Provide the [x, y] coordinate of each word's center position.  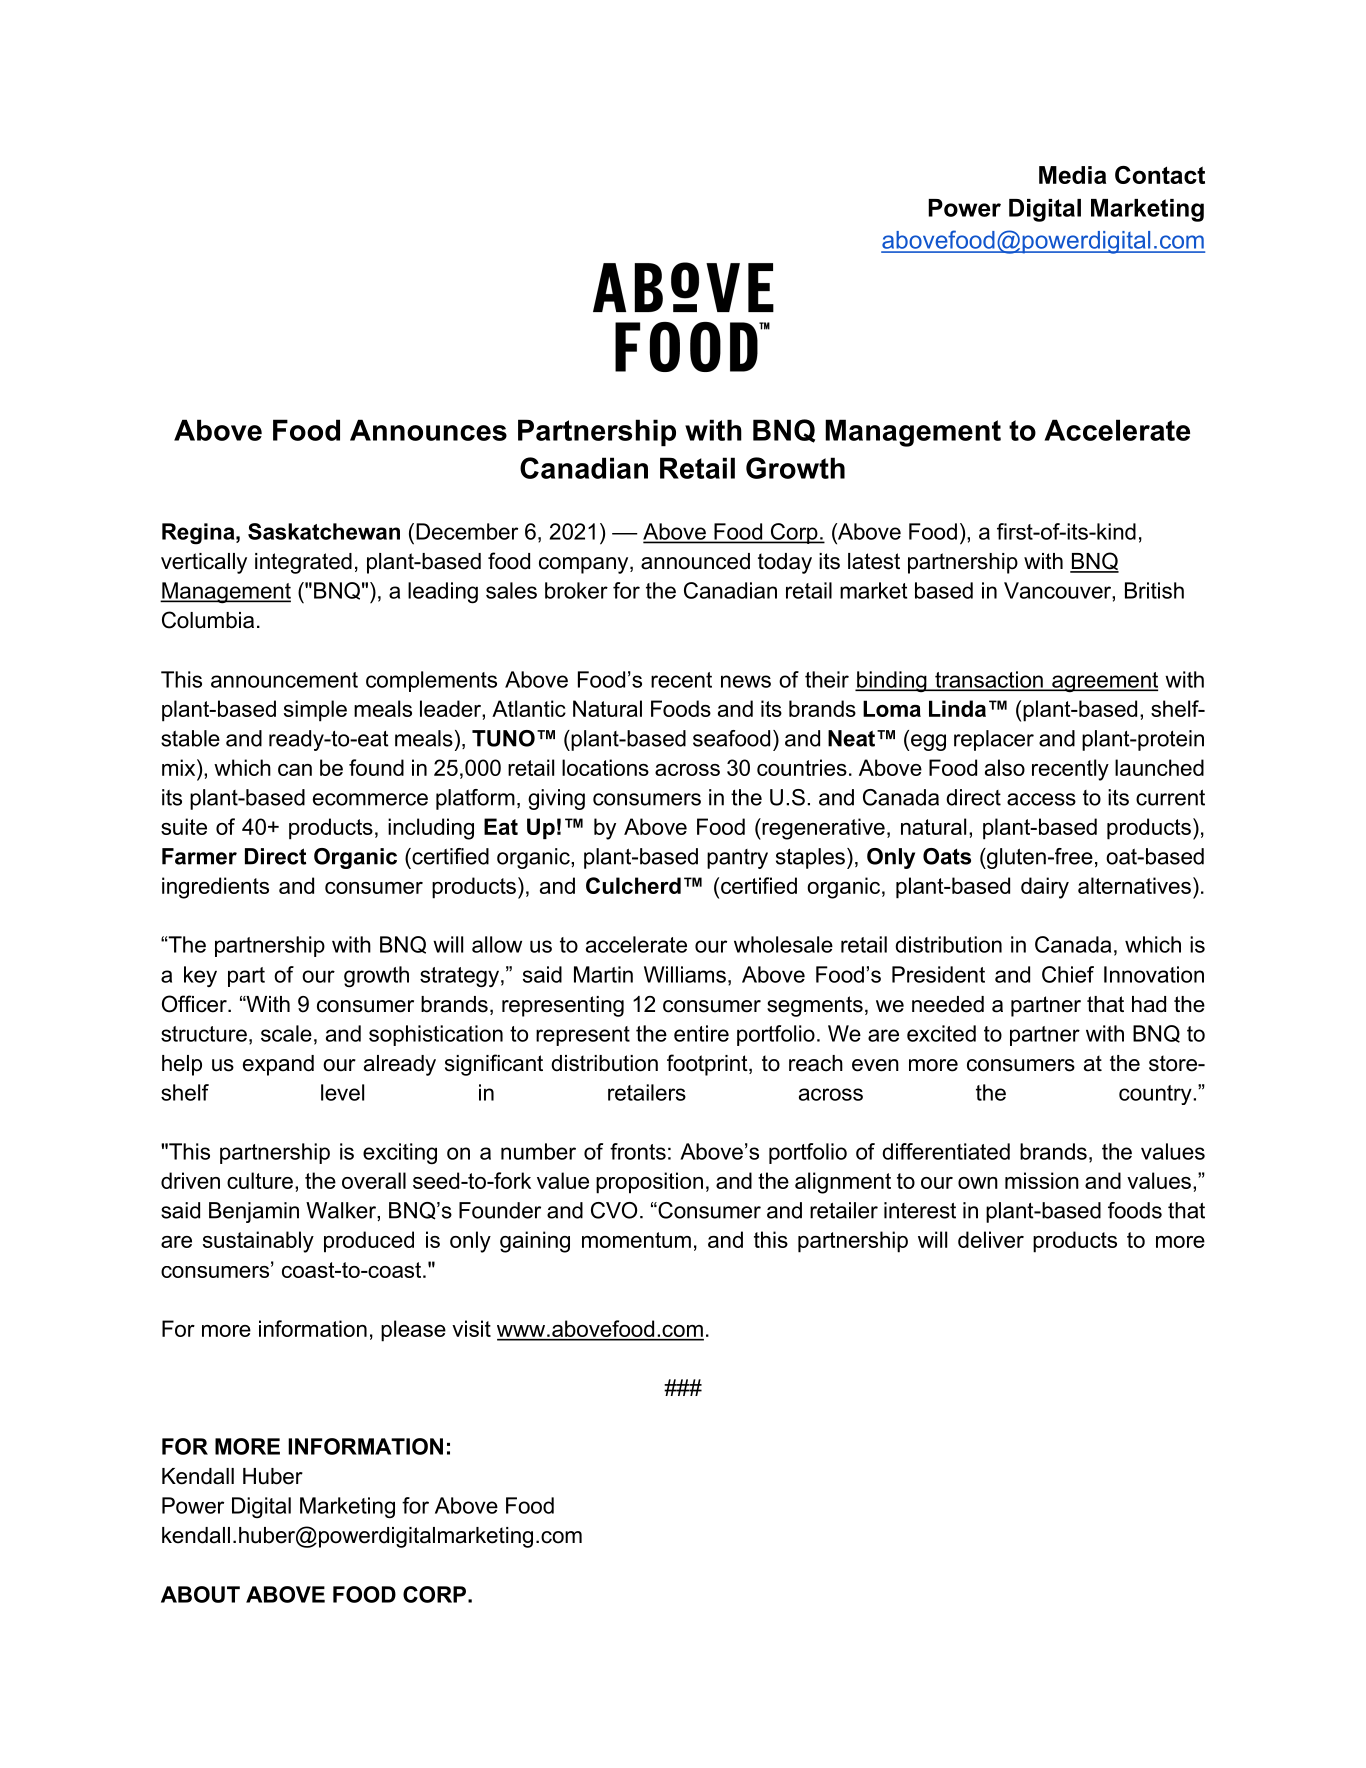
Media [1072, 175]
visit [471, 1328]
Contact [1160, 175]
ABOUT [200, 1594]
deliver [991, 1239]
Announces [428, 430]
